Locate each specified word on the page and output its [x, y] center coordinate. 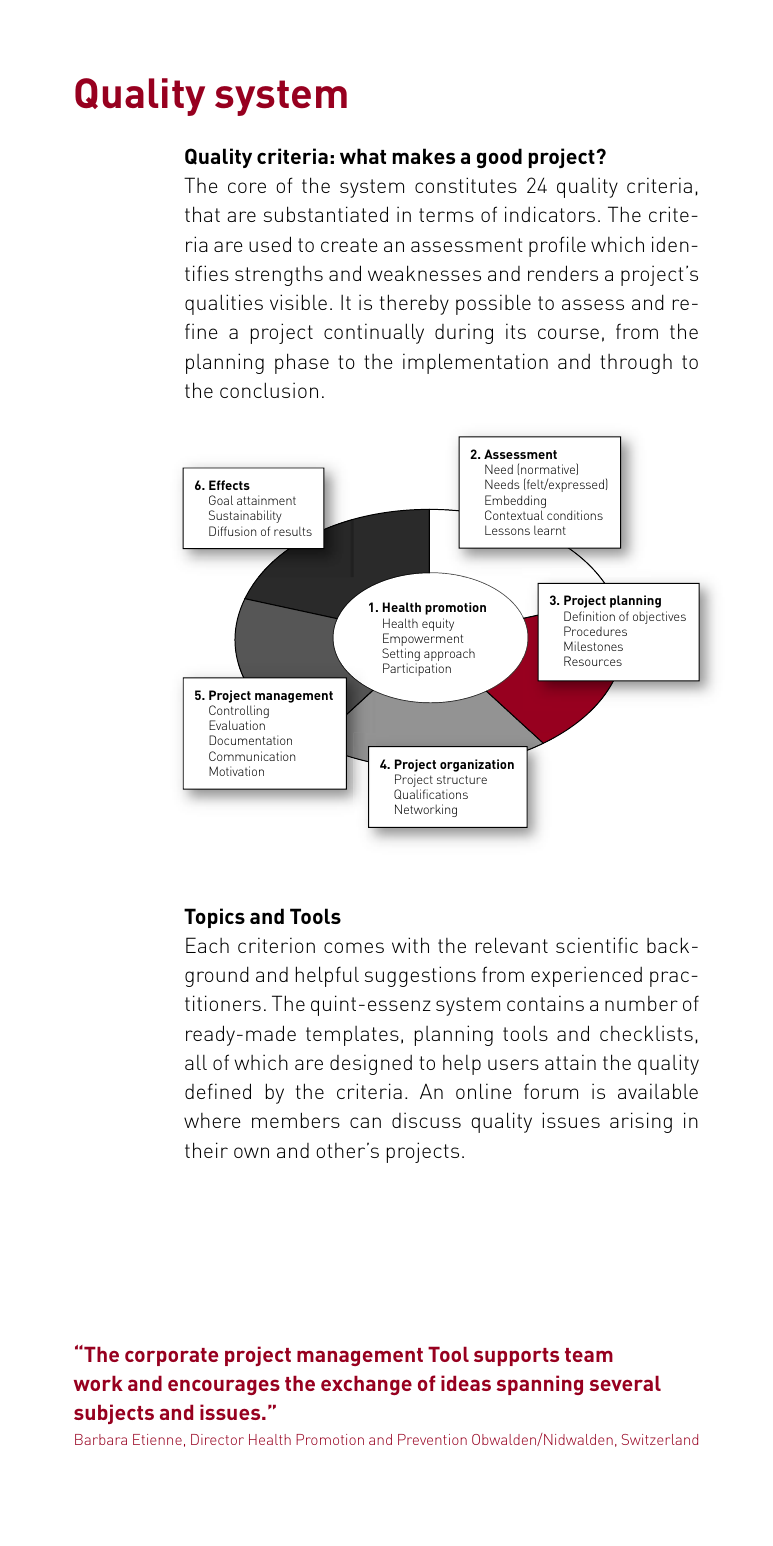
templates [352, 1036]
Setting [401, 656]
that [202, 214]
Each [207, 945]
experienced [586, 976]
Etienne [157, 1439]
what [363, 156]
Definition [589, 616]
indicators [550, 214]
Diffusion [232, 531]
